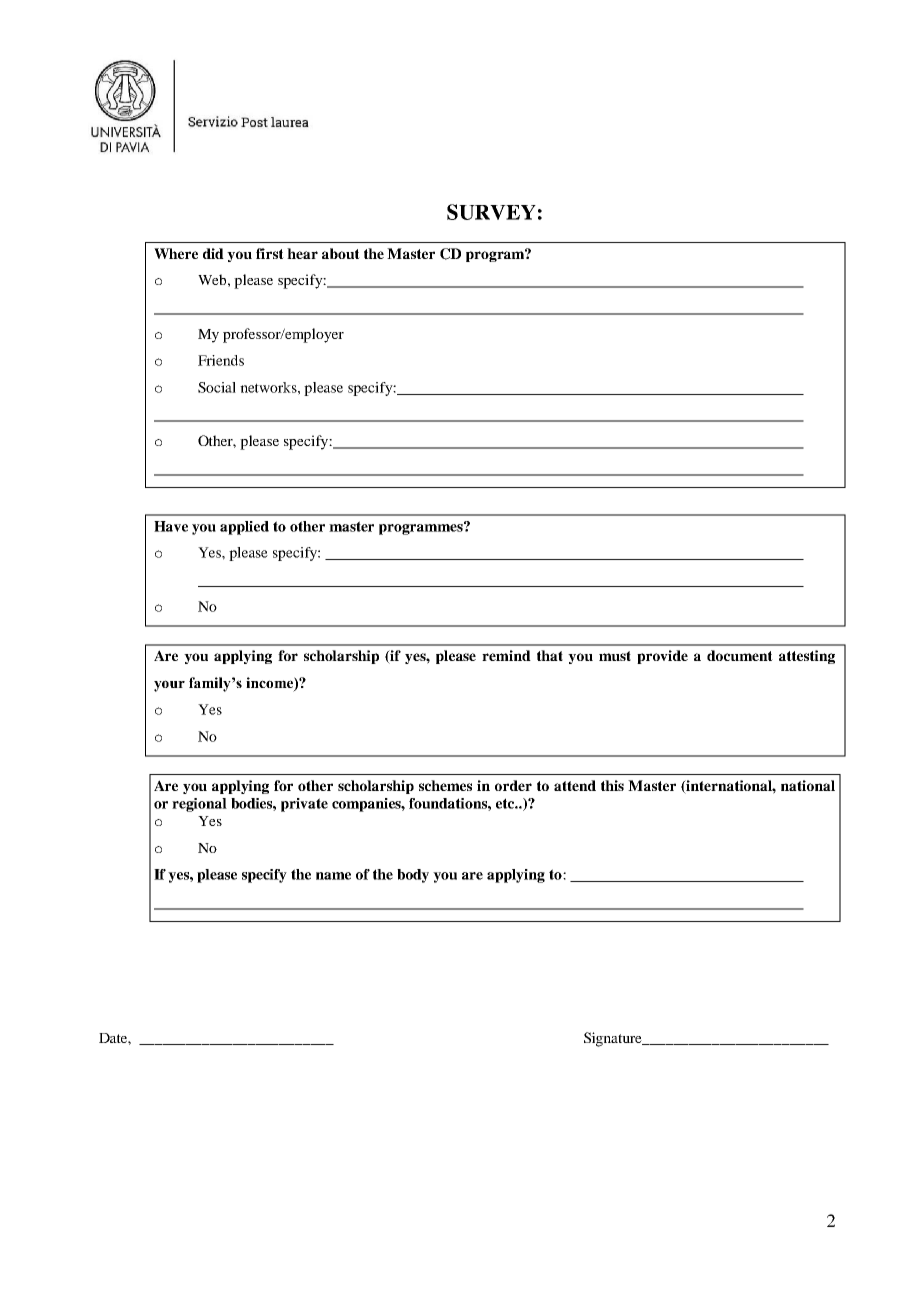  I want to click on document, so click(740, 655).
